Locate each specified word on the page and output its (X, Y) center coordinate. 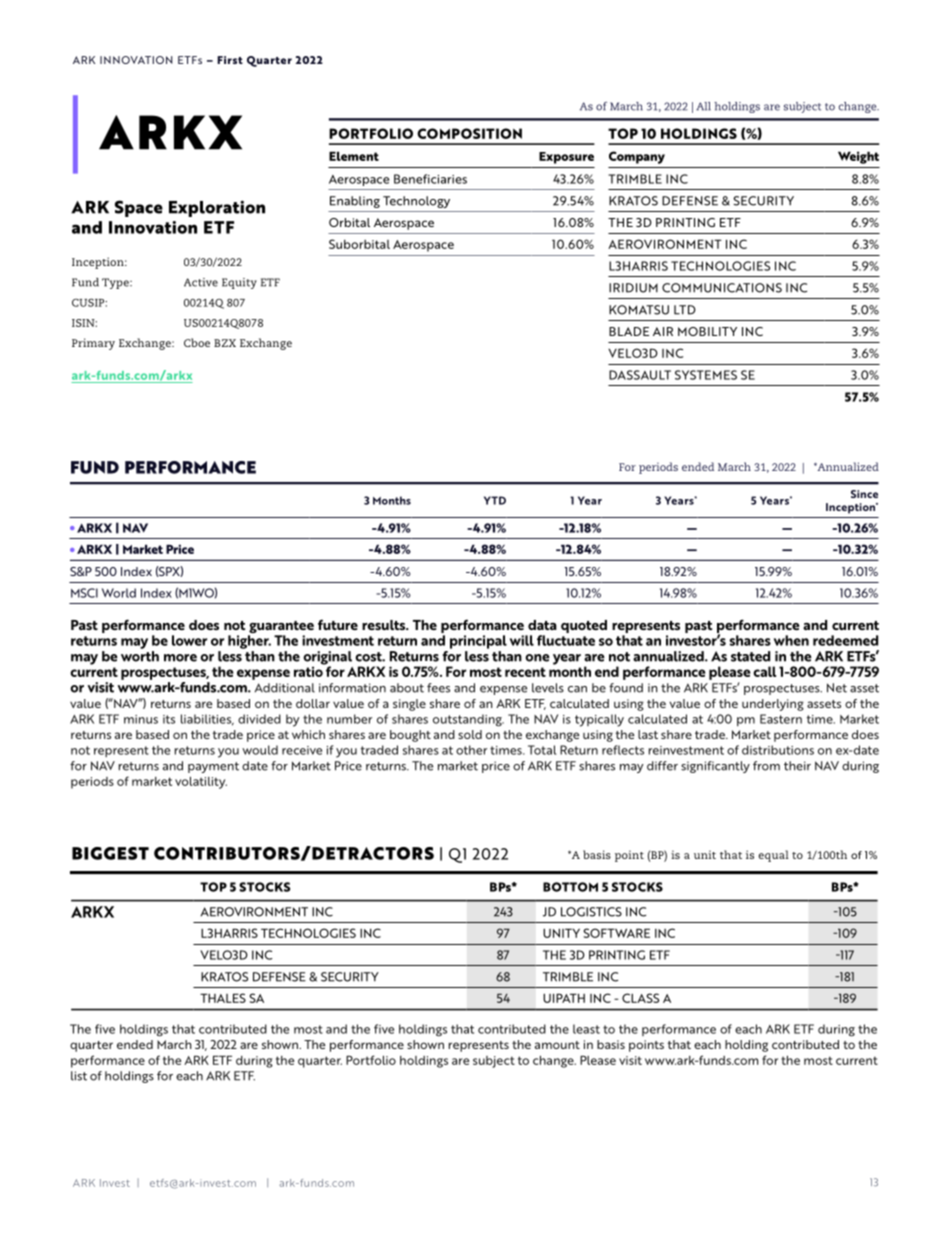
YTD (495, 500)
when (791, 640)
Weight (858, 157)
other (471, 750)
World (119, 593)
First (230, 60)
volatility (201, 782)
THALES (223, 998)
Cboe (197, 342)
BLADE (629, 331)
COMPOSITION (469, 133)
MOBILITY (707, 331)
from (766, 766)
